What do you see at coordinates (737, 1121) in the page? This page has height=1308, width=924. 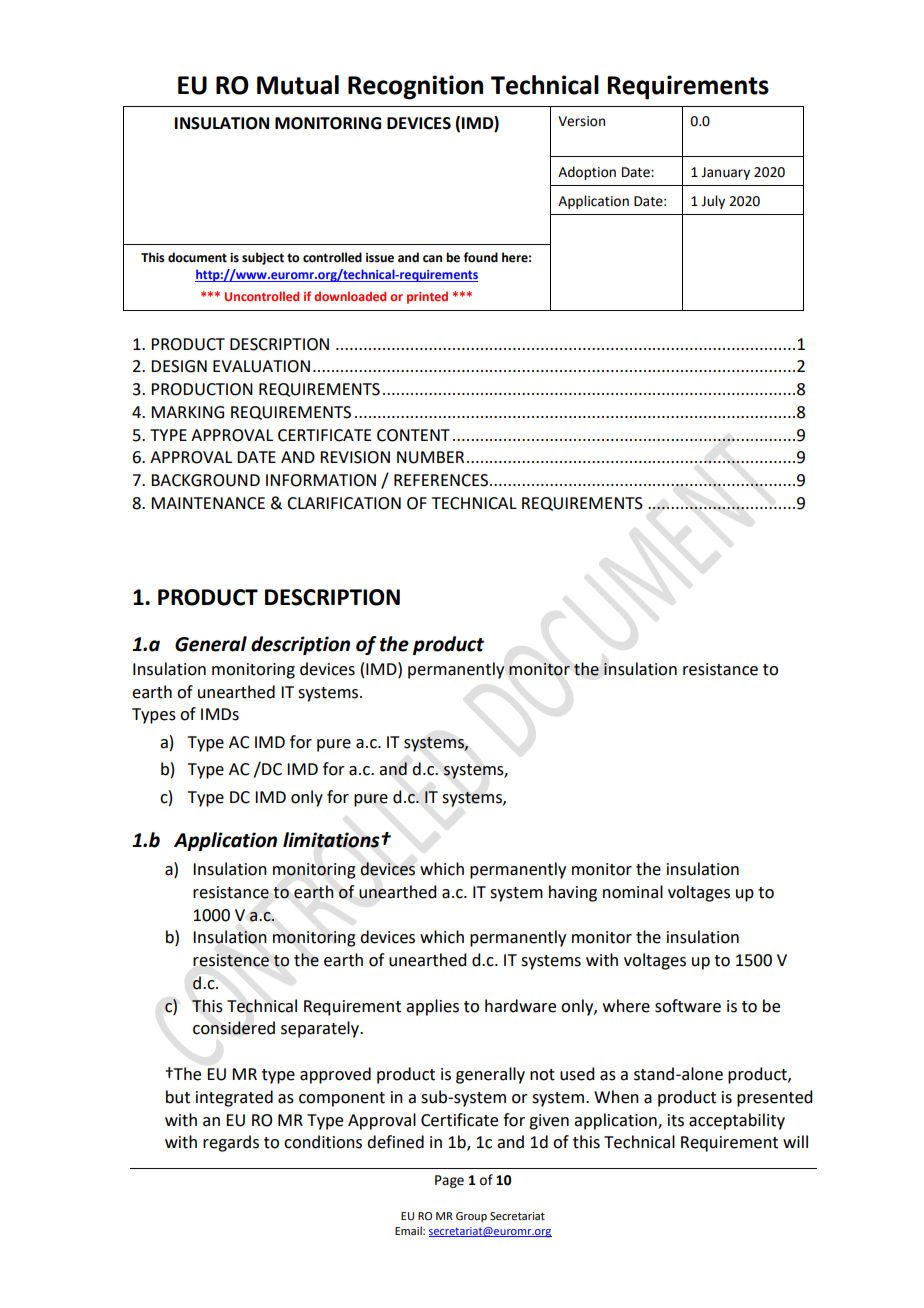 I see `acceptability` at bounding box center [737, 1121].
